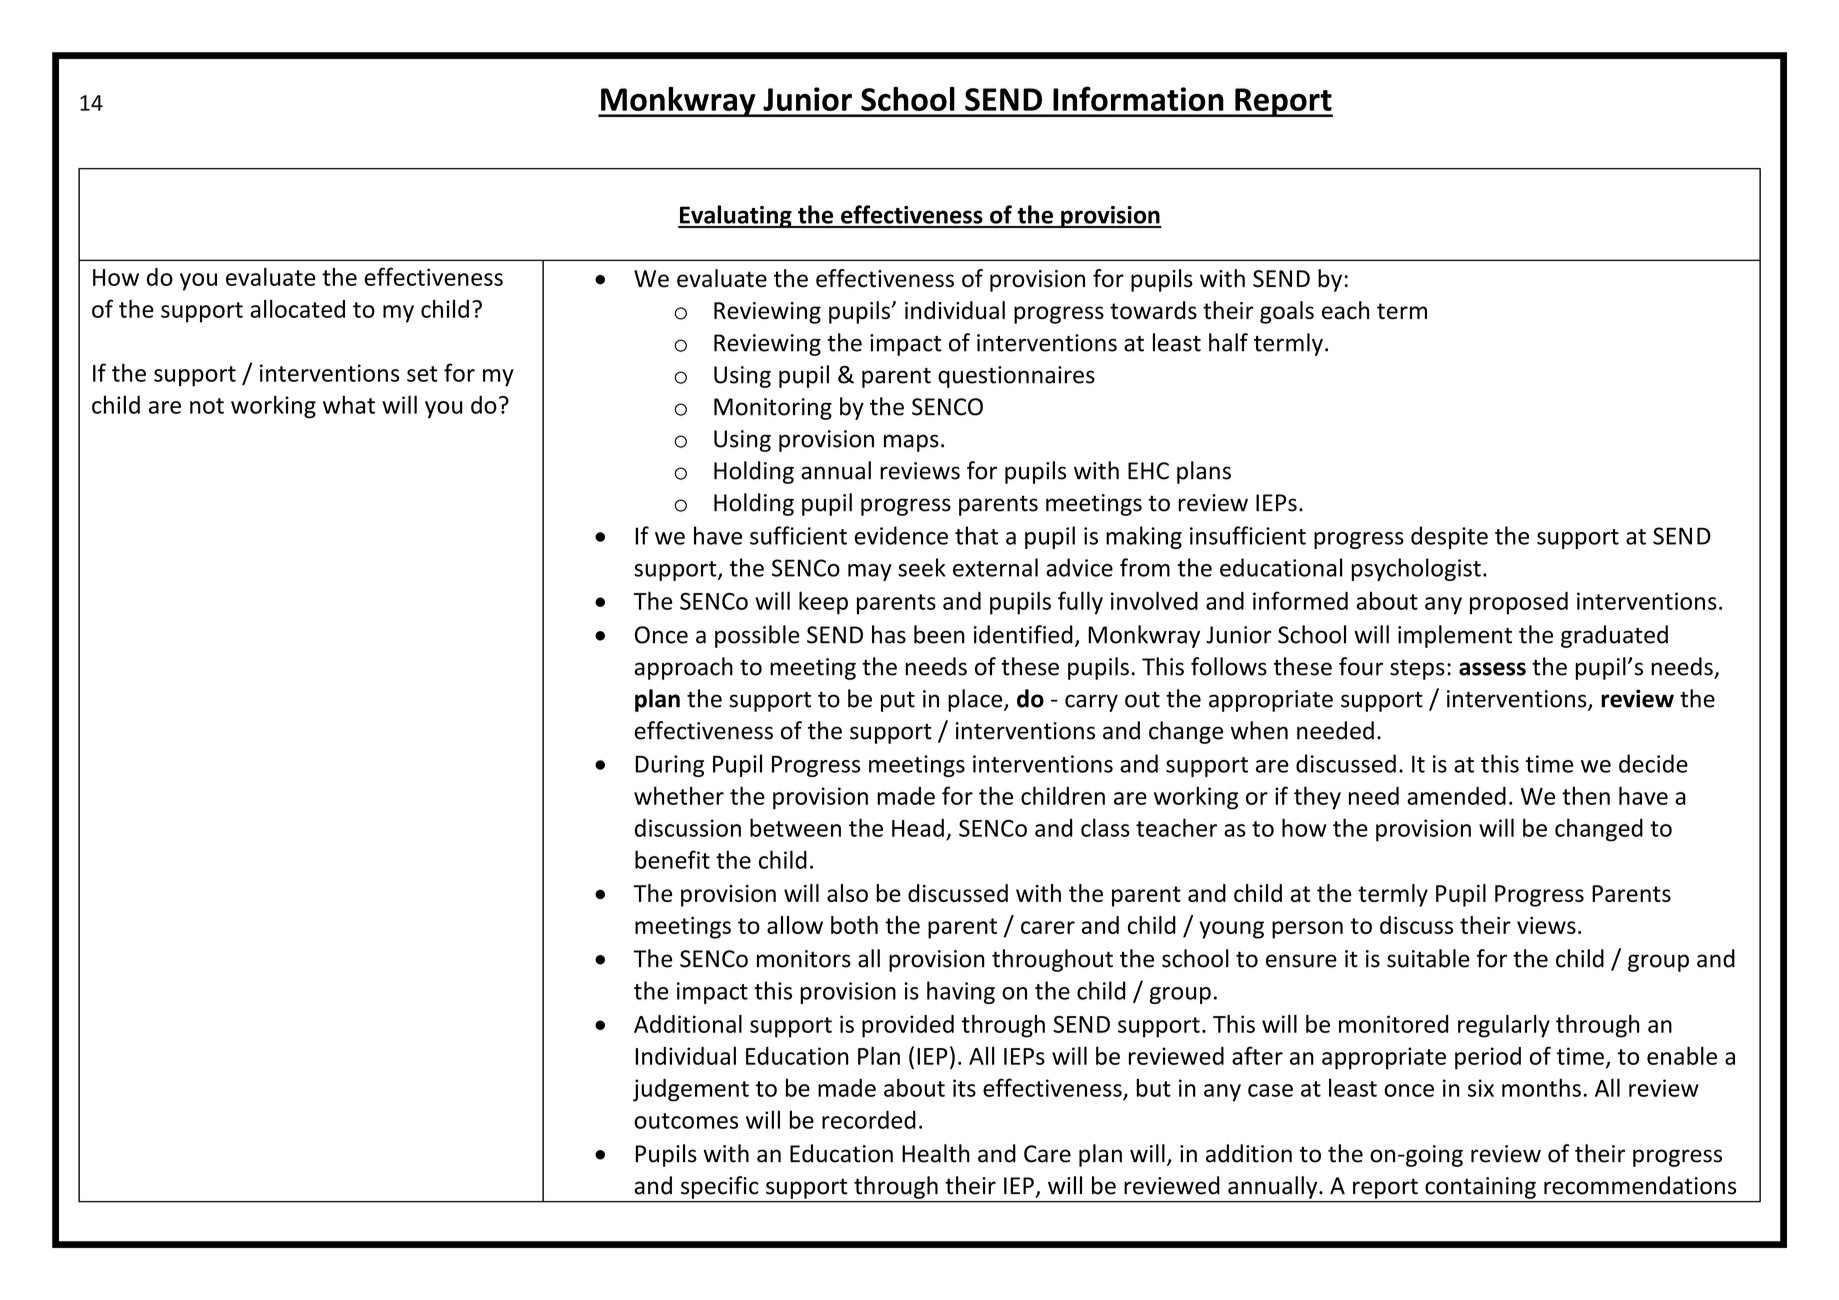 Image resolution: width=1839 pixels, height=1300 pixels. I want to click on containing, so click(1480, 1188).
